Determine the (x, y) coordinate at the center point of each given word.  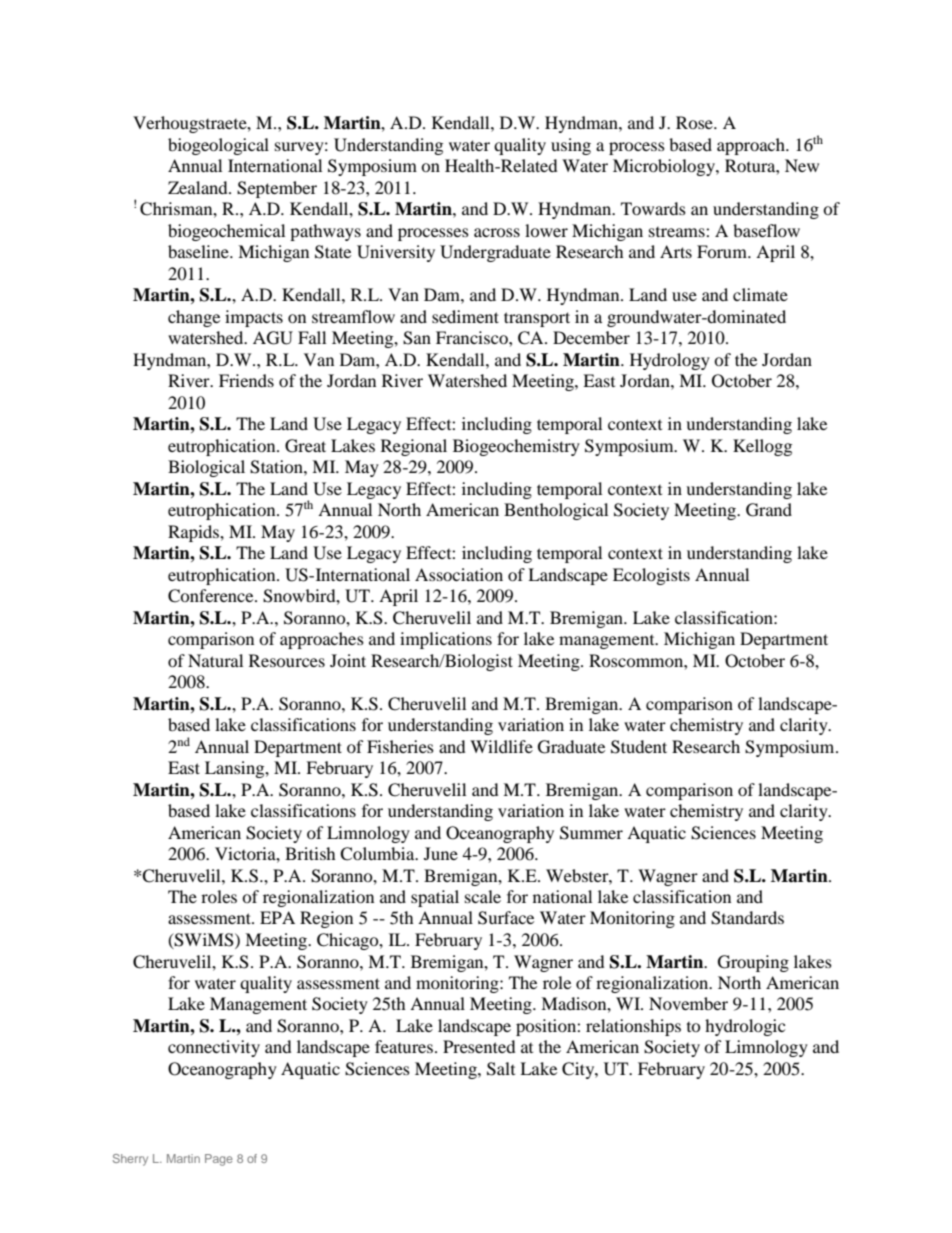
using (571, 146)
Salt (501, 1069)
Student (639, 747)
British (310, 853)
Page (219, 1160)
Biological (206, 468)
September (277, 189)
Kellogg (762, 447)
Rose (695, 122)
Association (459, 574)
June (441, 853)
